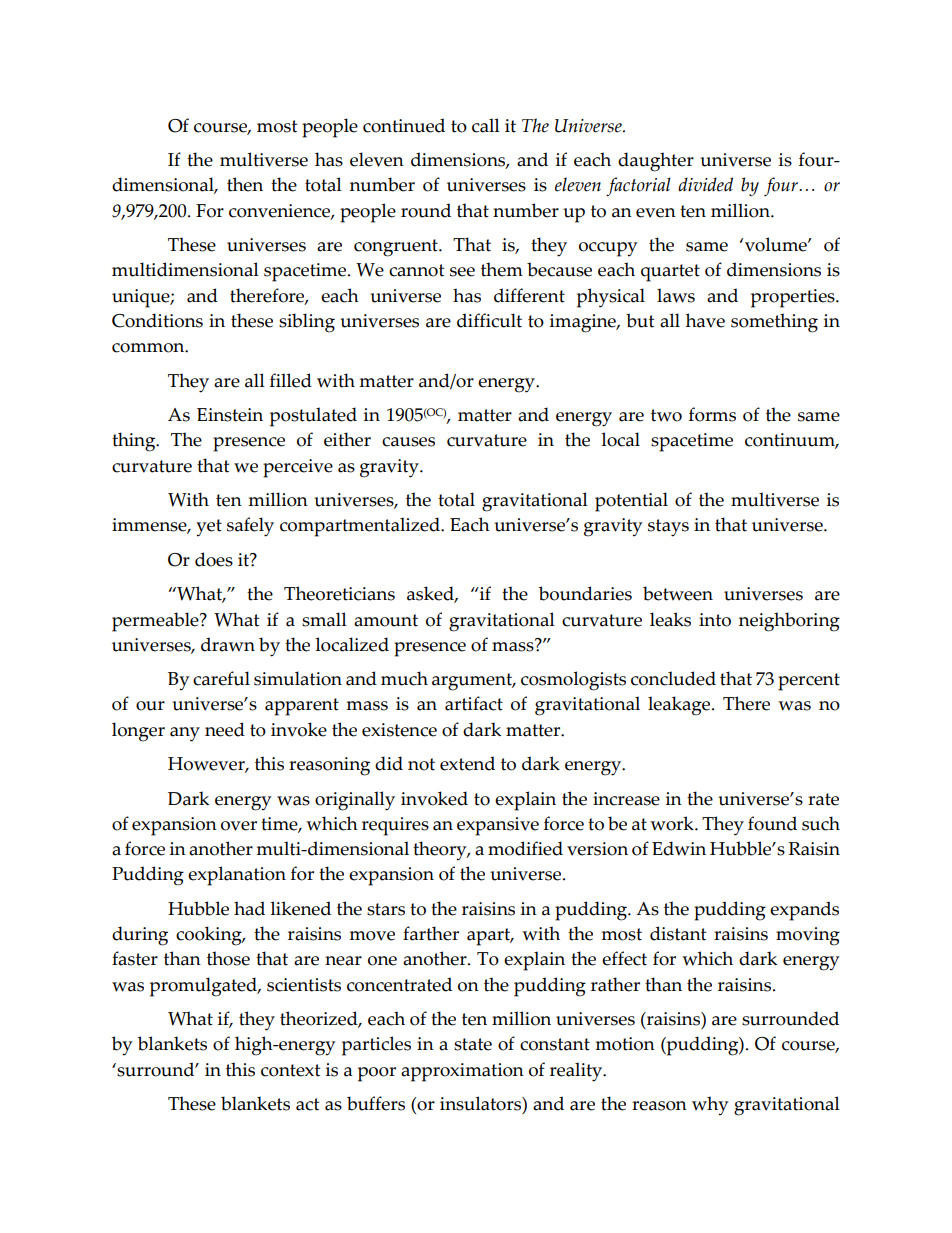 This document has width=952, height=1233. Describe the element at coordinates (710, 1106) in the document. I see `why` at that location.
